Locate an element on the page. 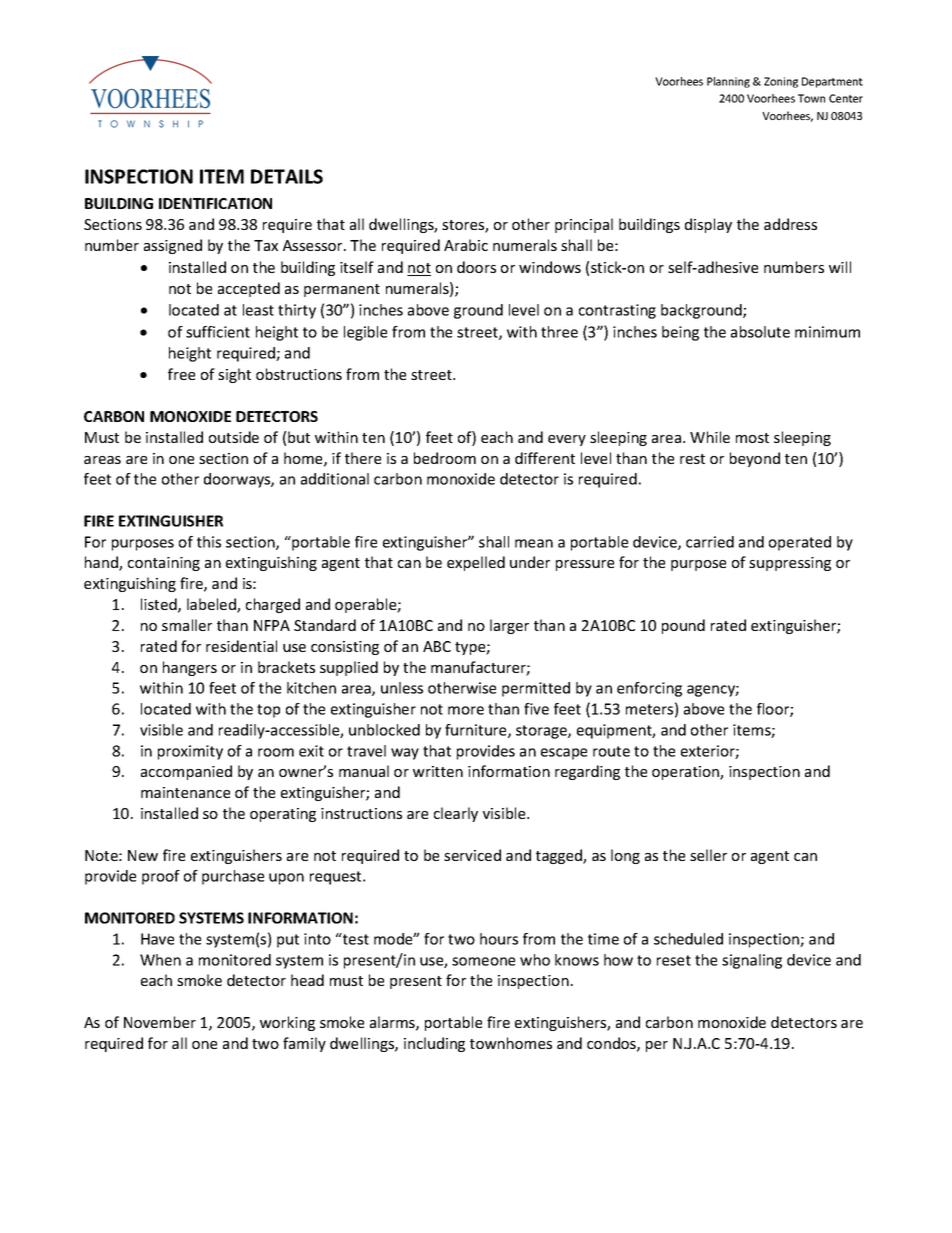 The width and height of the page is (952, 1233). Zoning is located at coordinates (781, 82).
